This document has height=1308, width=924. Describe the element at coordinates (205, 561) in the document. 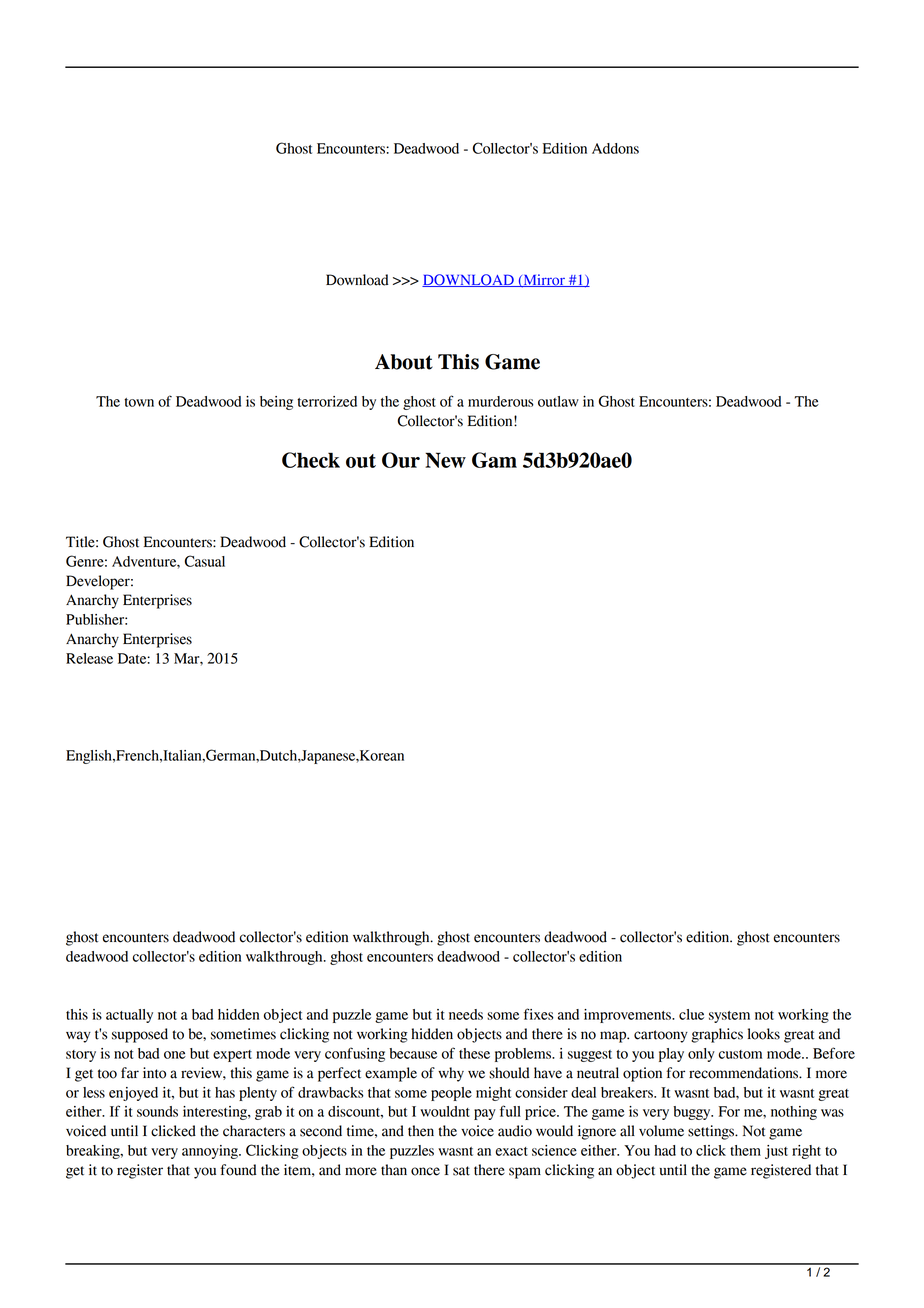

I see `Casual` at that location.
